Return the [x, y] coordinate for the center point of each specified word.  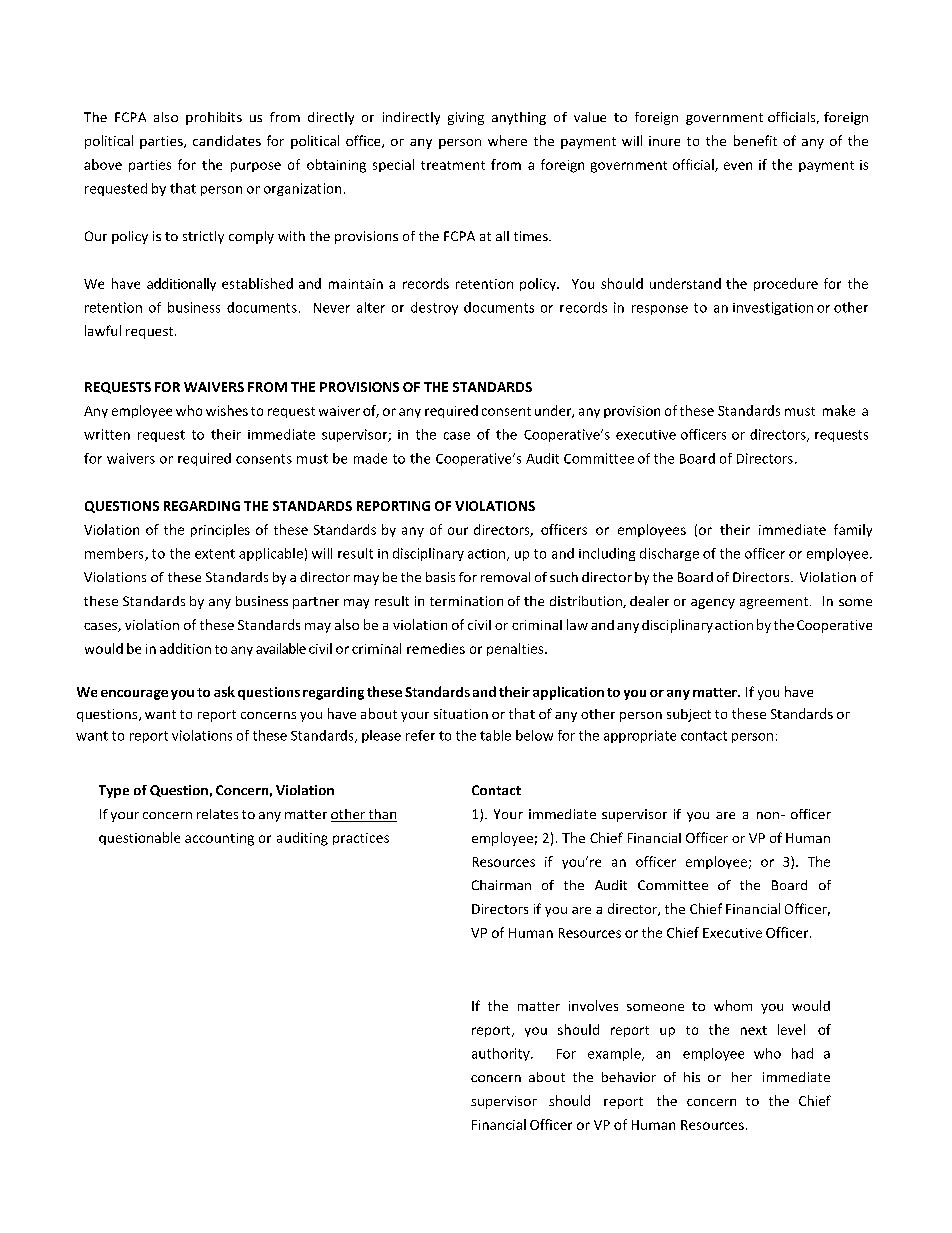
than [381, 815]
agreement [774, 603]
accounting [219, 839]
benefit [755, 140]
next [754, 1030]
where [507, 140]
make [839, 410]
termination [466, 601]
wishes [227, 410]
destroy [434, 308]
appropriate [640, 736]
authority [502, 1054]
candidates [227, 140]
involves [593, 1005]
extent [215, 554]
